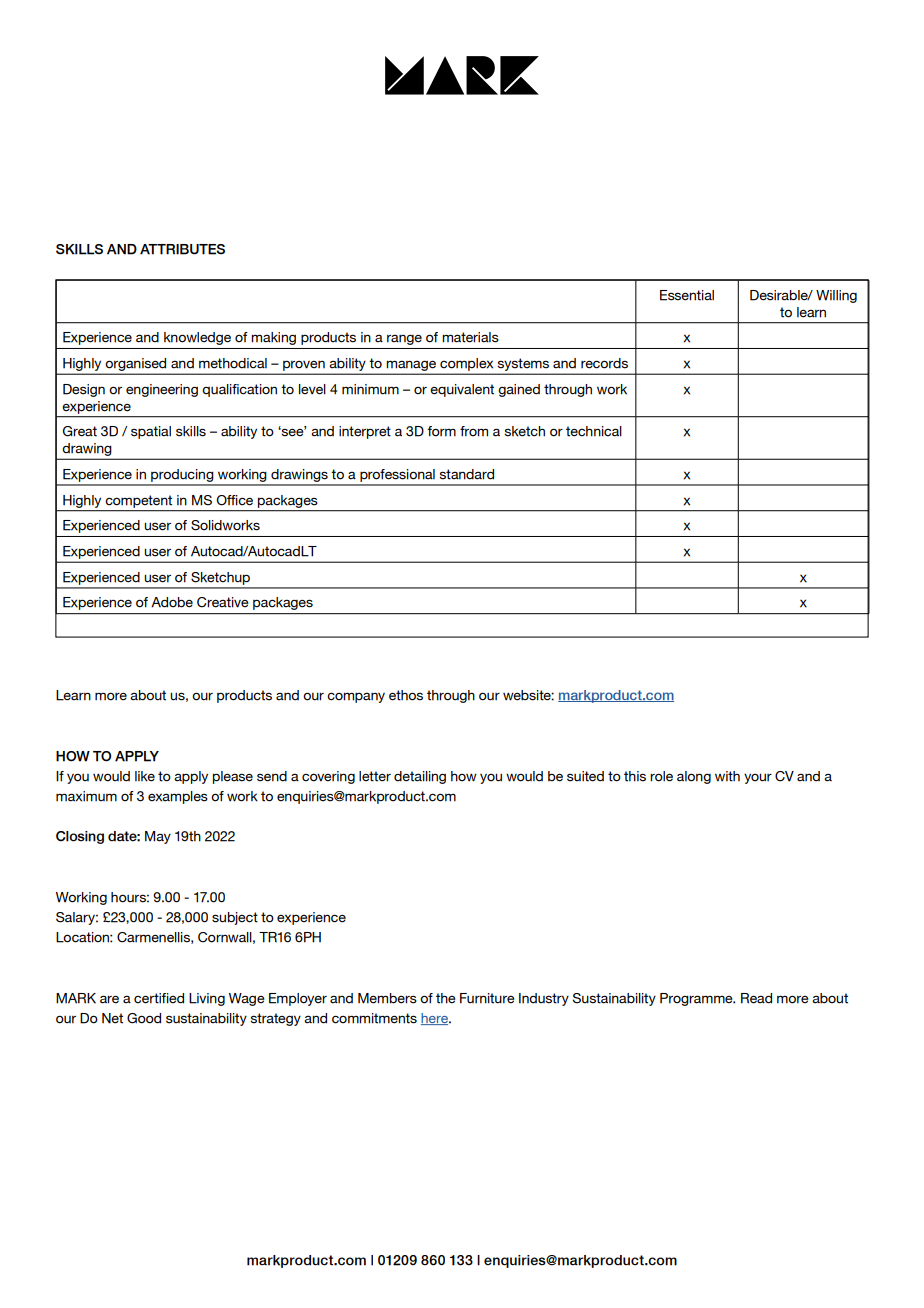 The width and height of the screenshot is (924, 1308). I want to click on ethos, so click(406, 695).
